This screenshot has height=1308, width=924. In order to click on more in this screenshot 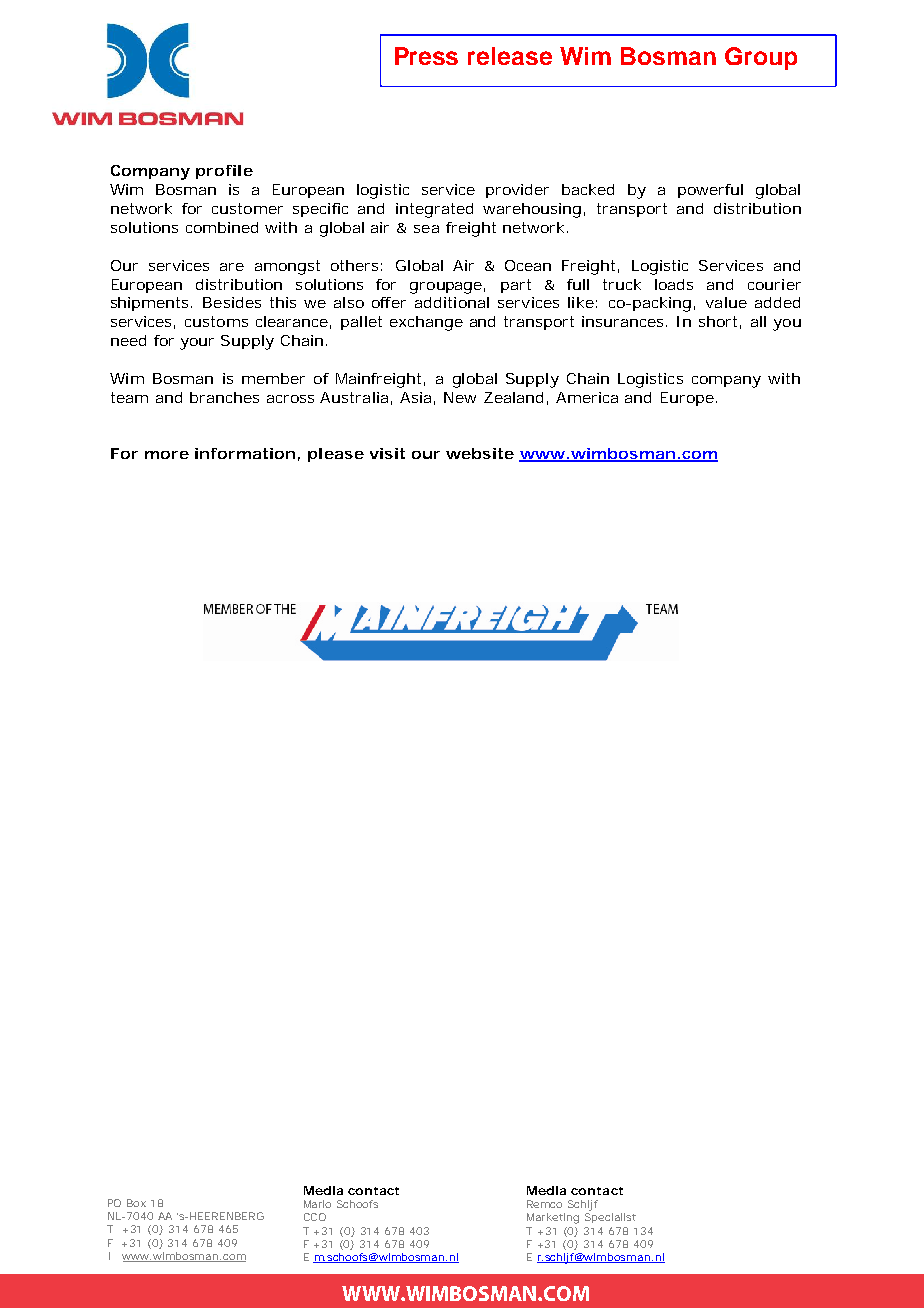, I will do `click(167, 455)`.
